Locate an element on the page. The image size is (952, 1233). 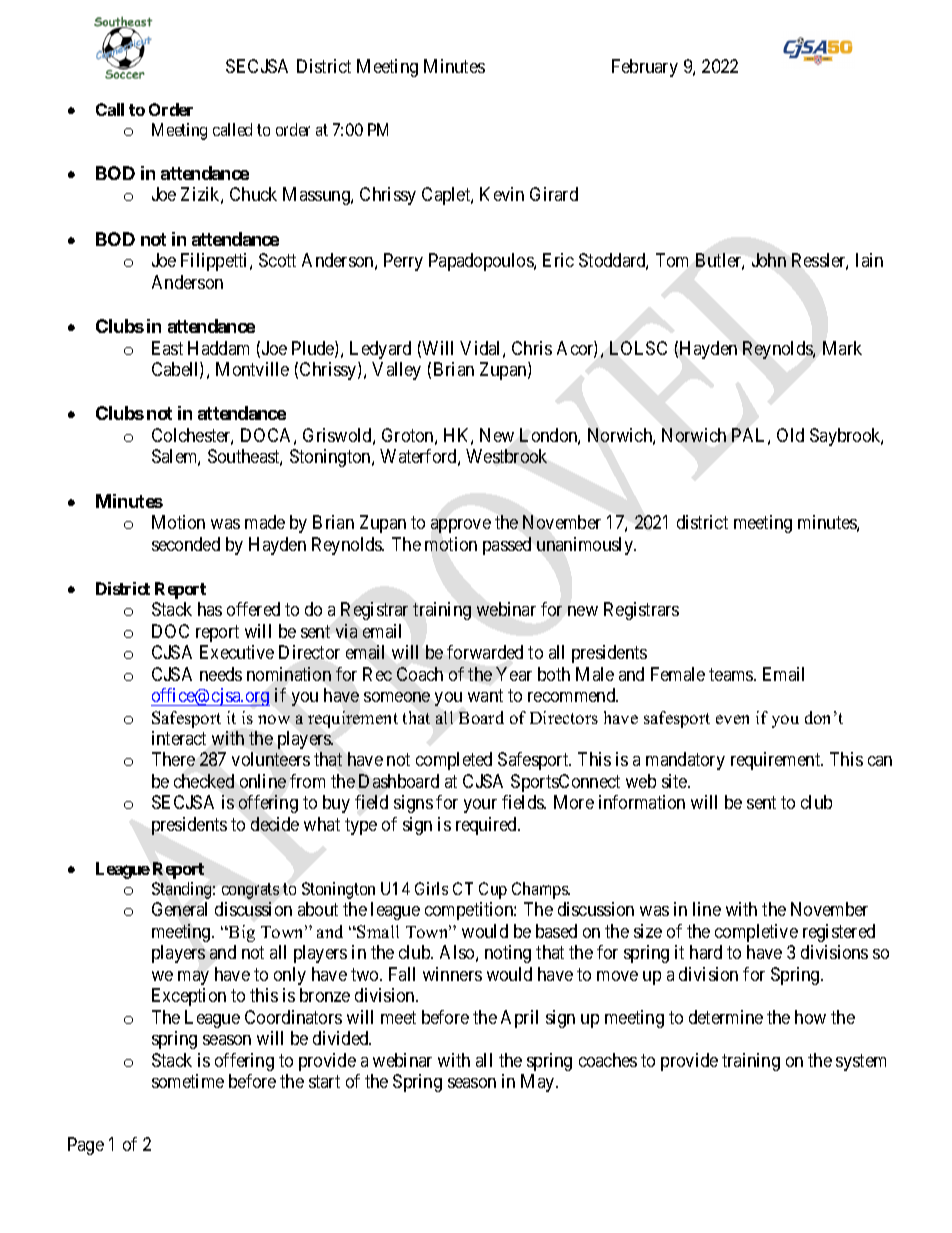
sometime is located at coordinates (188, 1081).
